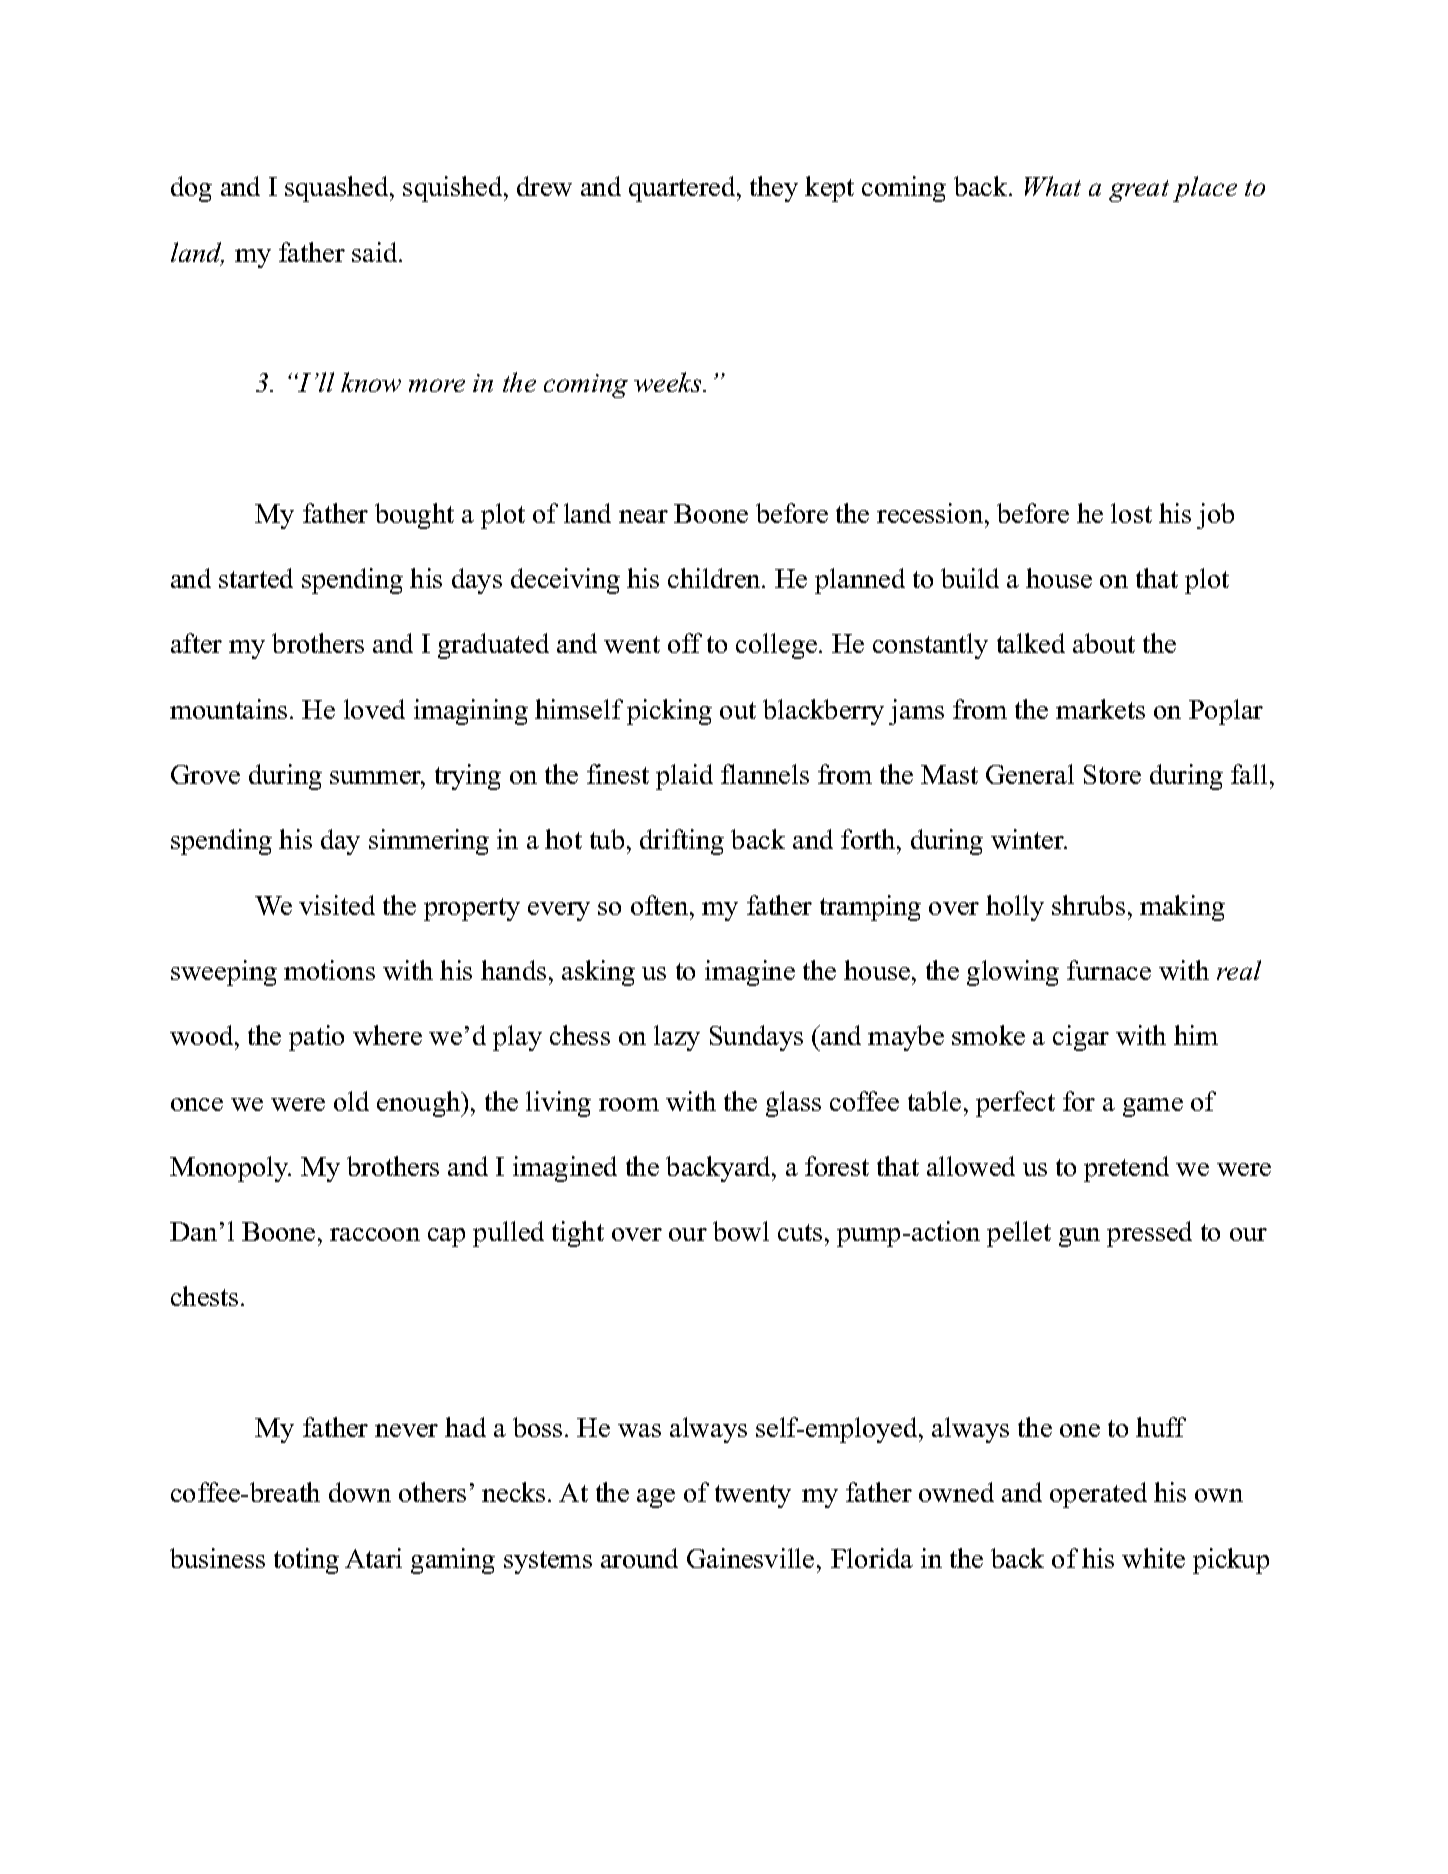  What do you see at coordinates (1126, 1169) in the screenshot?
I see `pretend` at bounding box center [1126, 1169].
